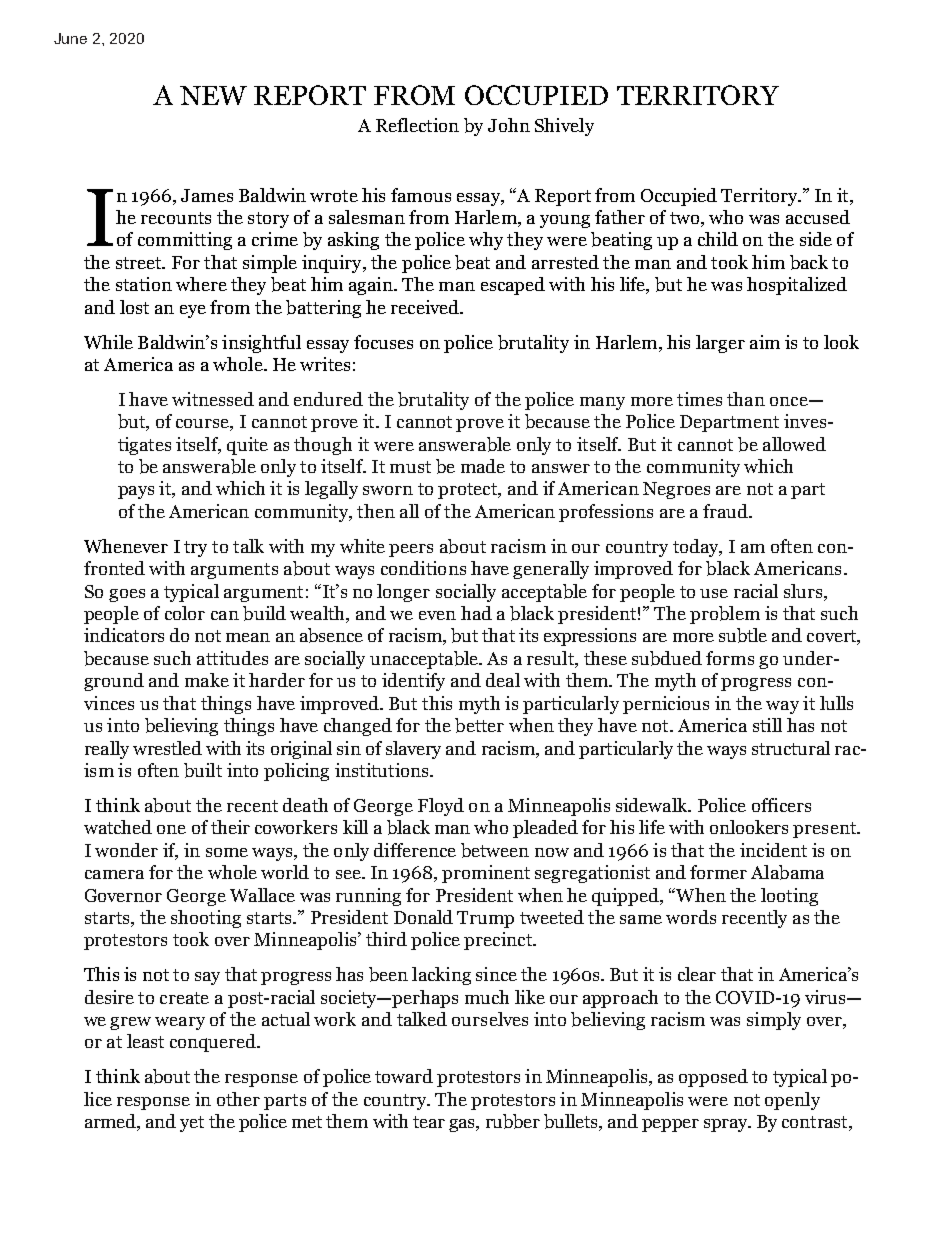 Image resolution: width=952 pixels, height=1233 pixels. Describe the element at coordinates (423, 568) in the page. I see `conditions` at that location.
